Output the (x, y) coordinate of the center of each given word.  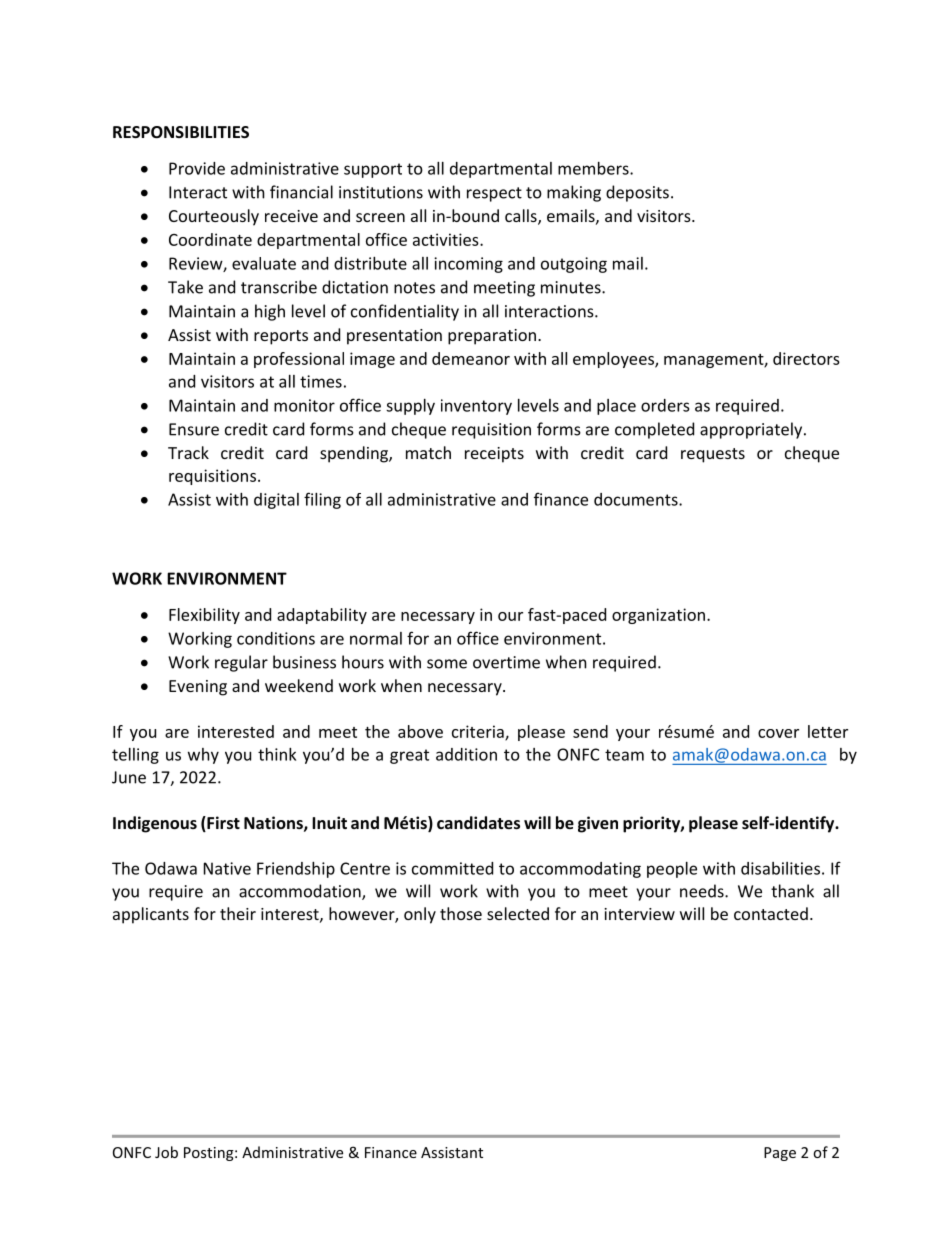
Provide (197, 168)
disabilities (780, 868)
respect (494, 194)
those (461, 913)
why (203, 756)
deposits (637, 193)
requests (713, 455)
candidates (478, 822)
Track (188, 452)
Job (166, 1152)
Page (780, 1154)
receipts (494, 455)
